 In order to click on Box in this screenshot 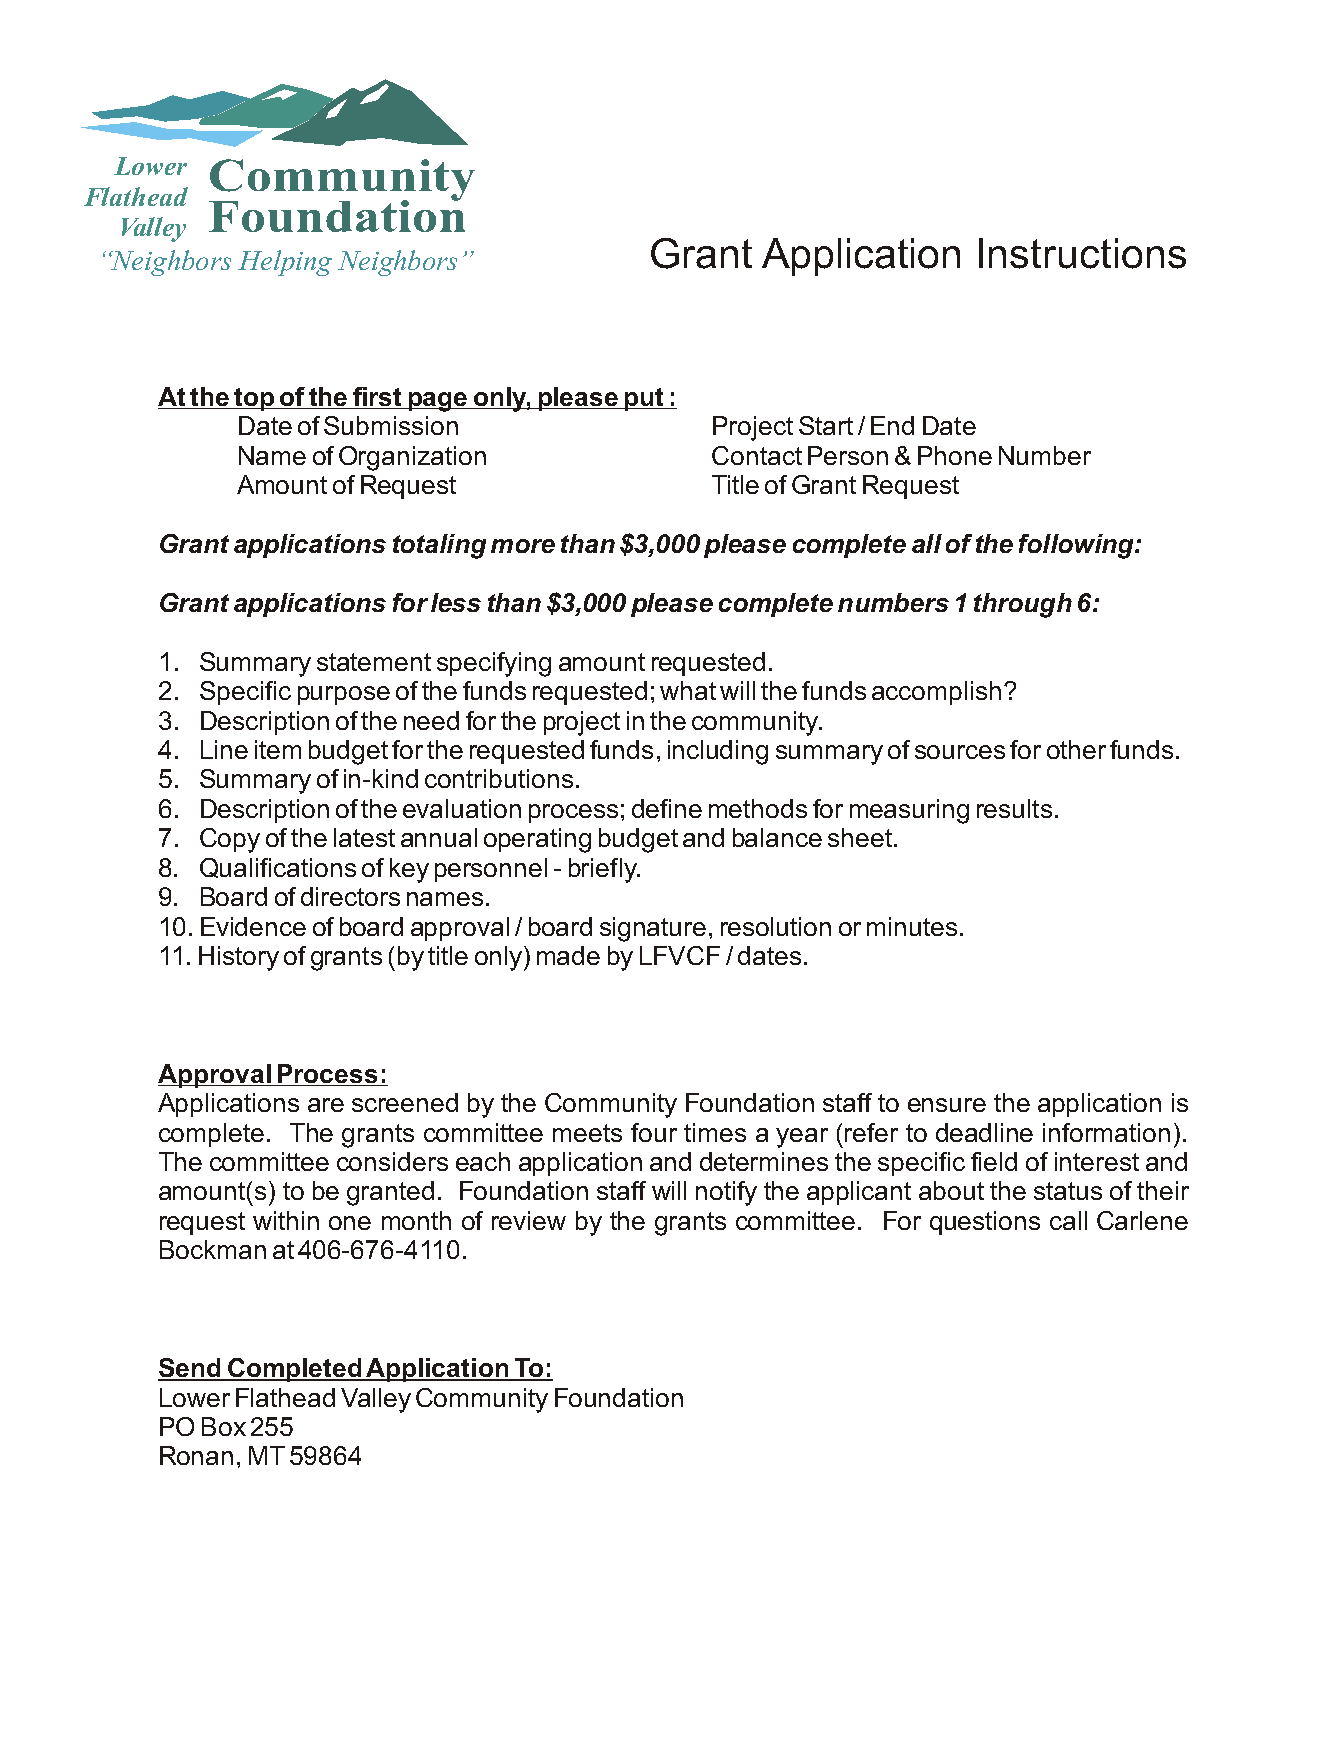, I will do `click(224, 1426)`.
